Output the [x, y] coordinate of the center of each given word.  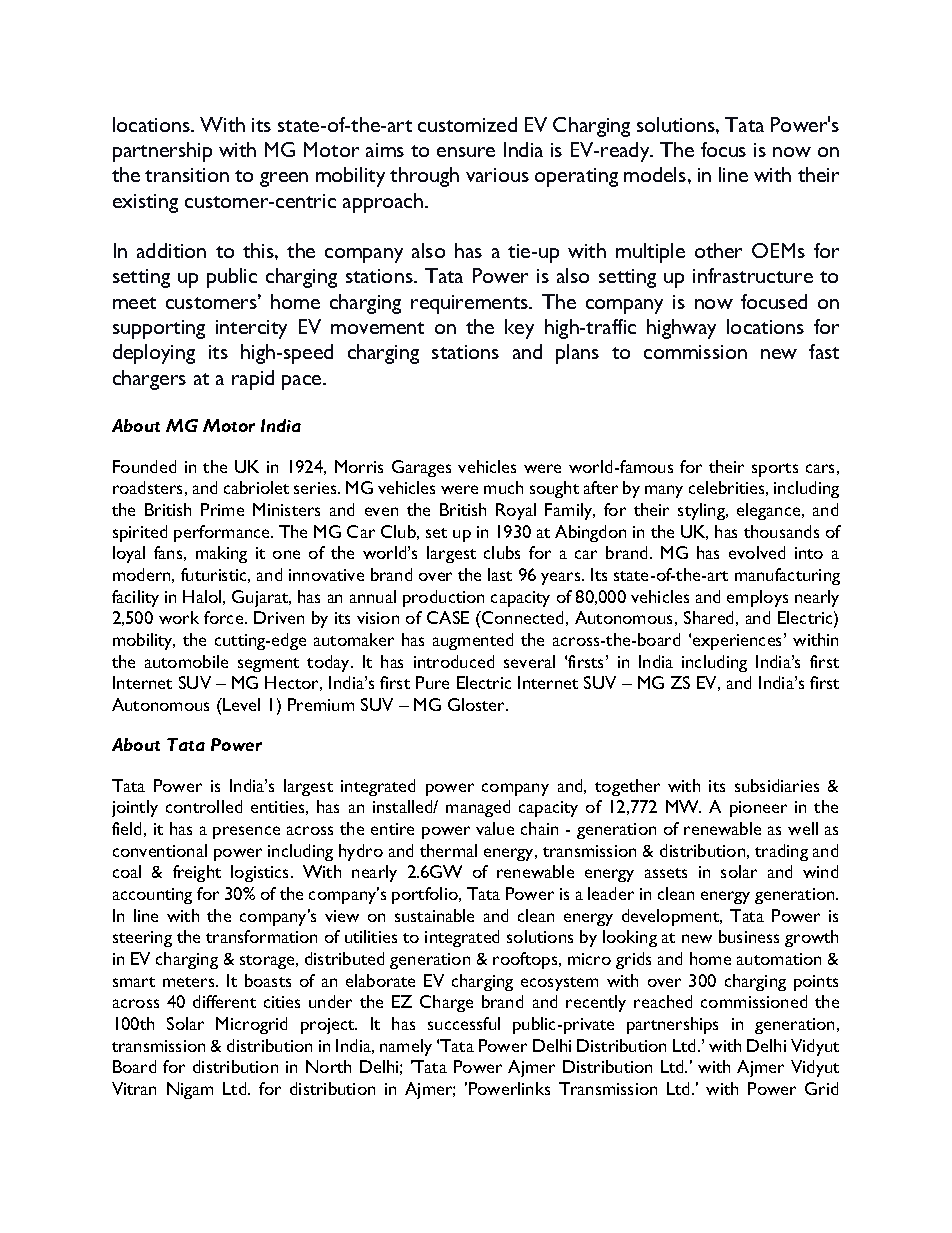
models [656, 174]
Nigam [190, 1090]
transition [187, 175]
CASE [448, 617]
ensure [466, 152]
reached [663, 1001]
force [225, 617]
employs [757, 598]
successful [464, 1023]
